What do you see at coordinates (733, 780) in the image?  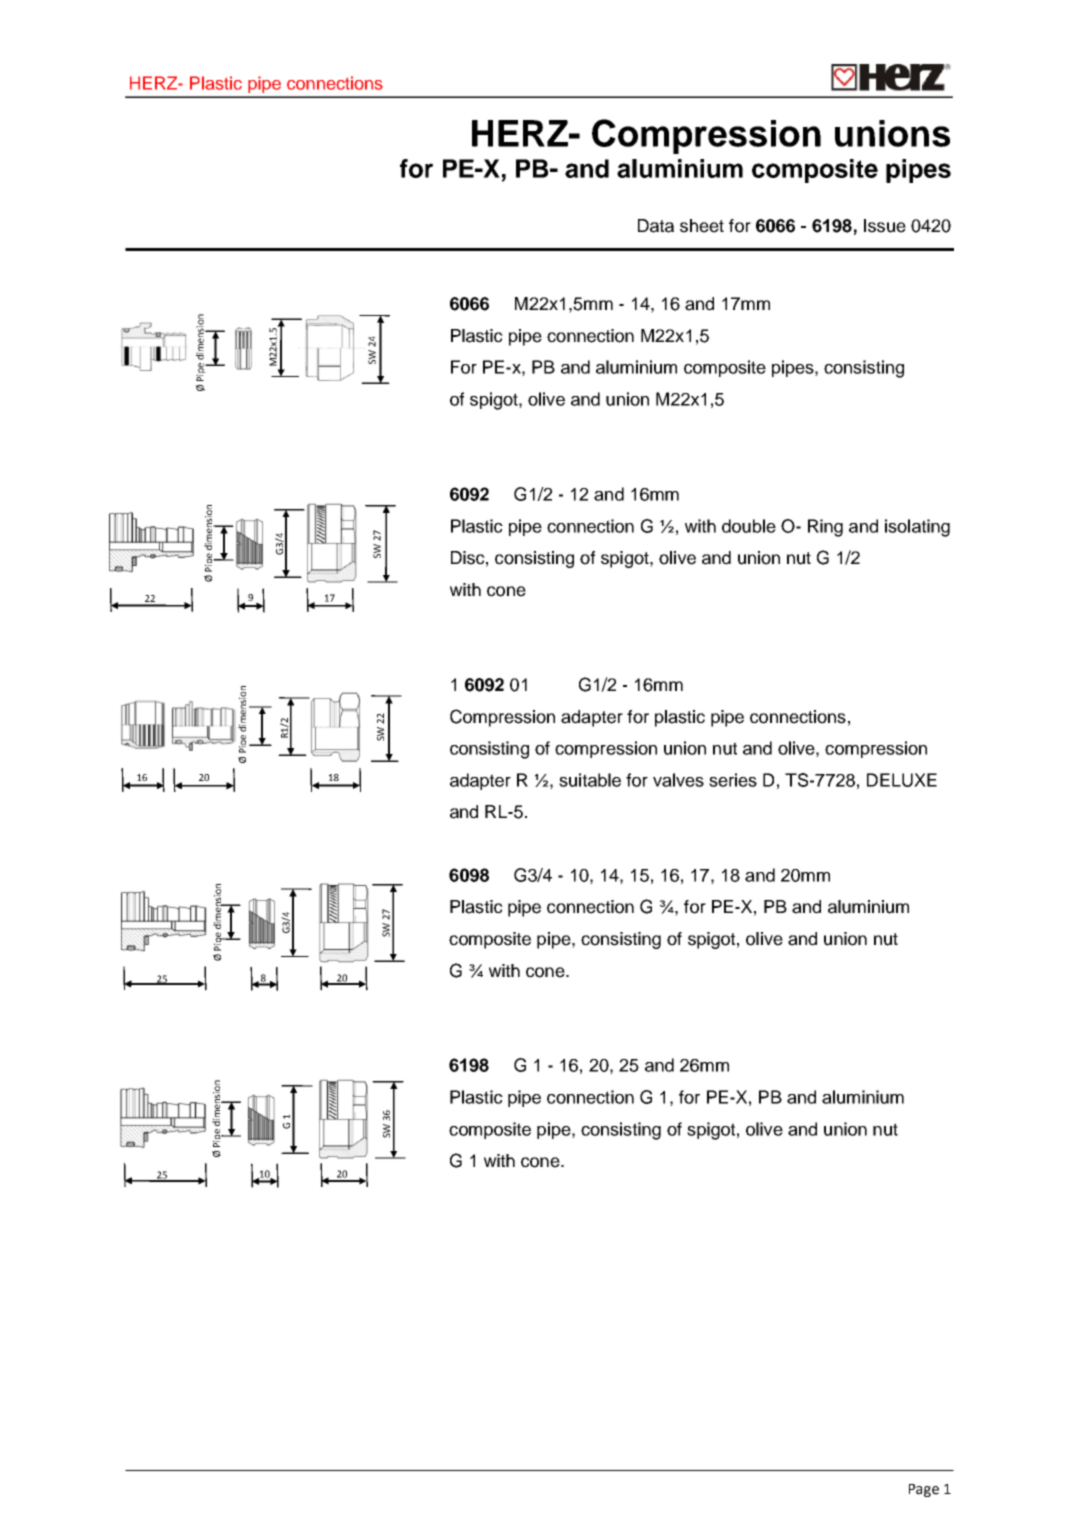 I see `series` at bounding box center [733, 780].
